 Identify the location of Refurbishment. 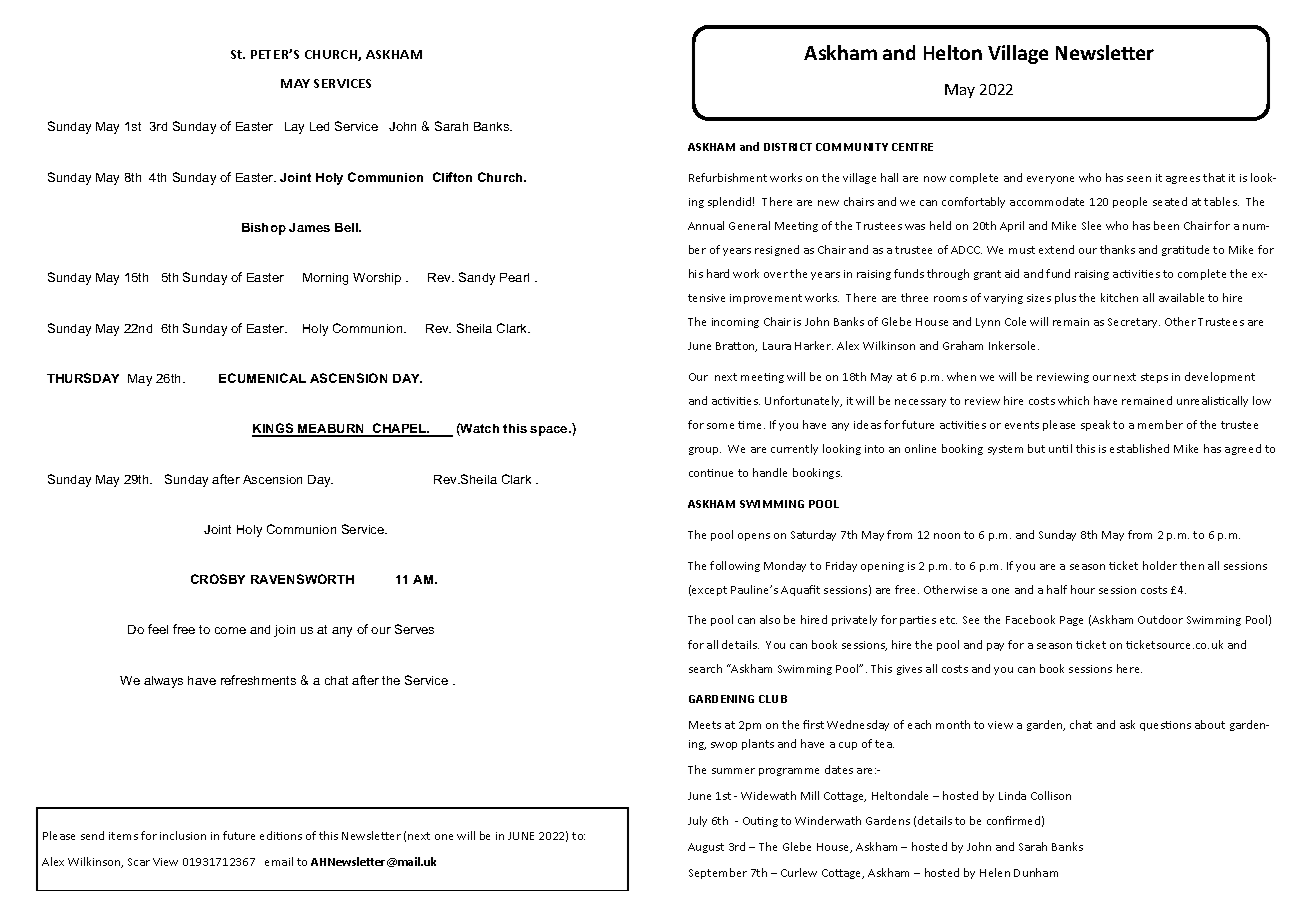
(728, 177).
